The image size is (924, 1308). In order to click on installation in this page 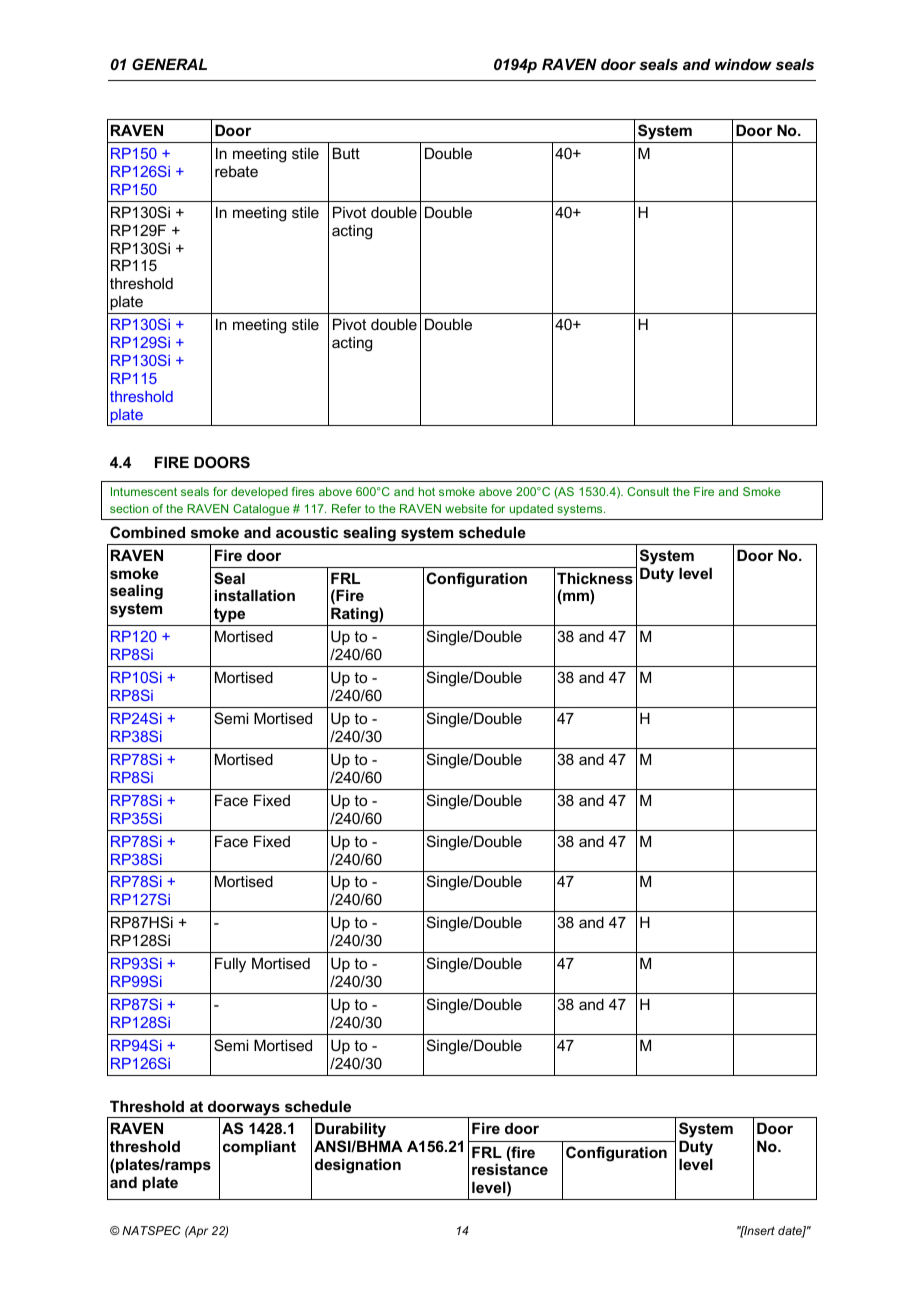, I will do `click(255, 595)`.
